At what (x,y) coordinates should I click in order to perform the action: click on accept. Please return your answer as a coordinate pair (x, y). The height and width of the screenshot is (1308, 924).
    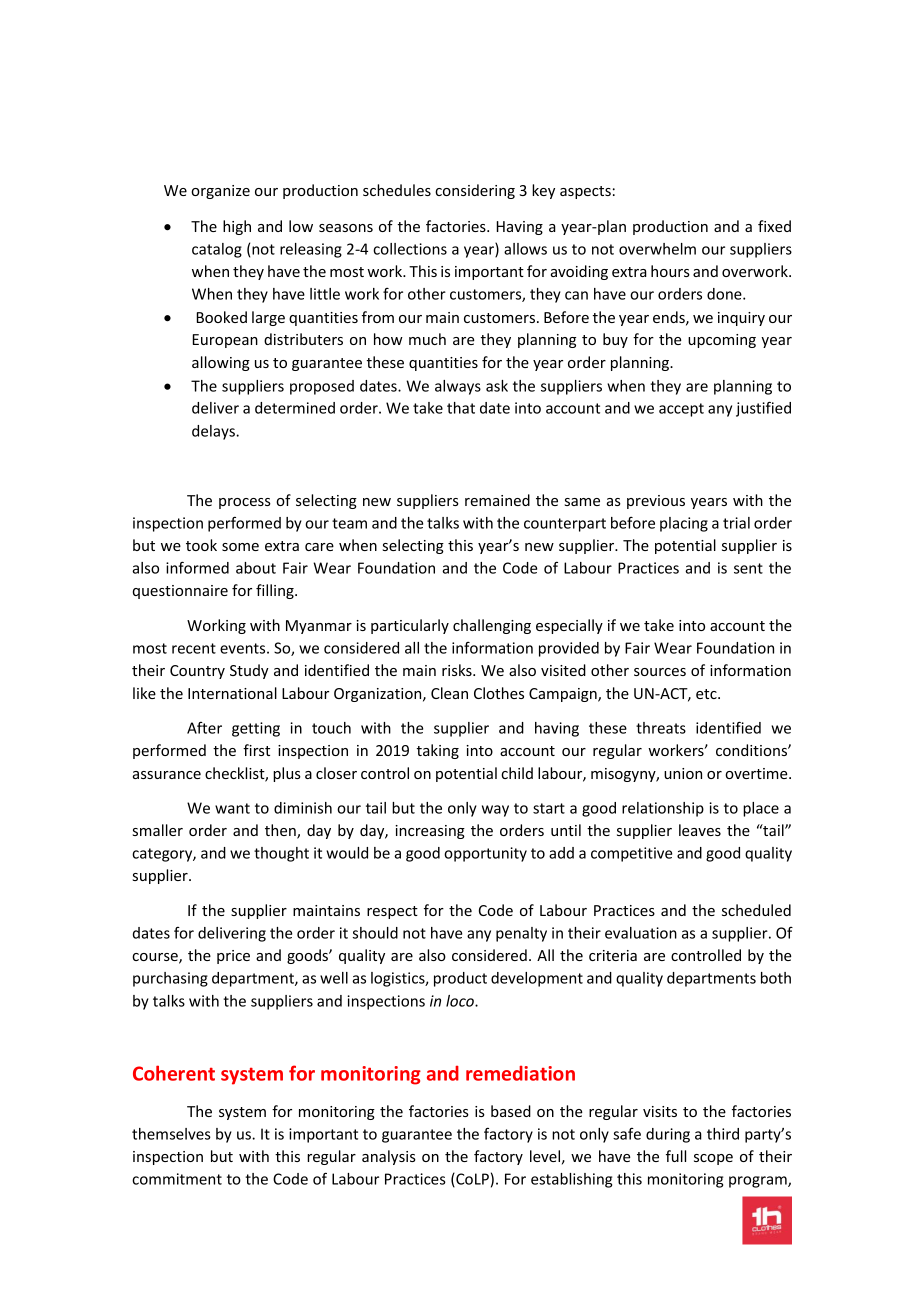
    Looking at the image, I should click on (681, 410).
